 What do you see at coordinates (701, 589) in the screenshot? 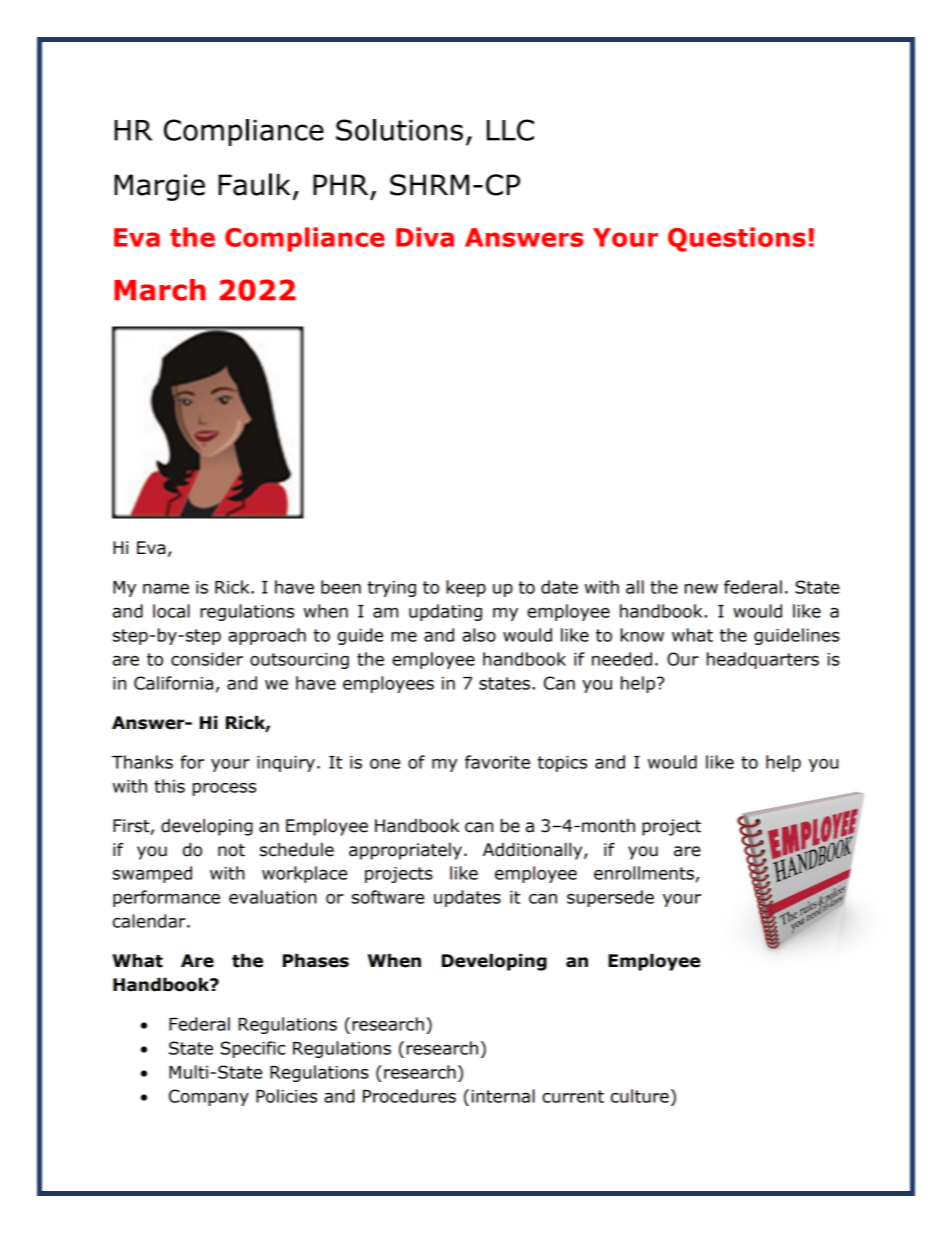
I see `new` at bounding box center [701, 589].
